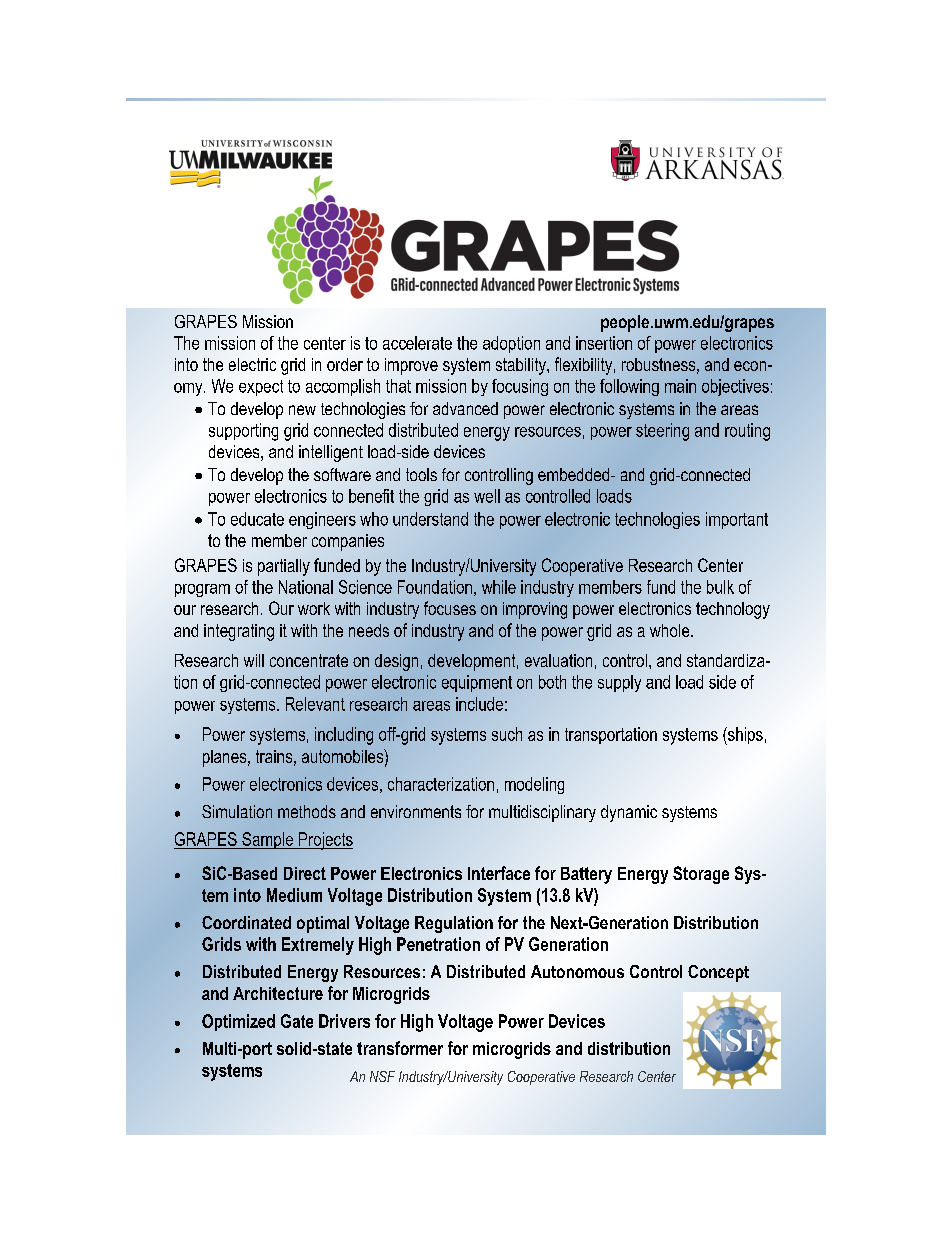 Image resolution: width=952 pixels, height=1233 pixels. Describe the element at coordinates (252, 364) in the image. I see `electric` at that location.
